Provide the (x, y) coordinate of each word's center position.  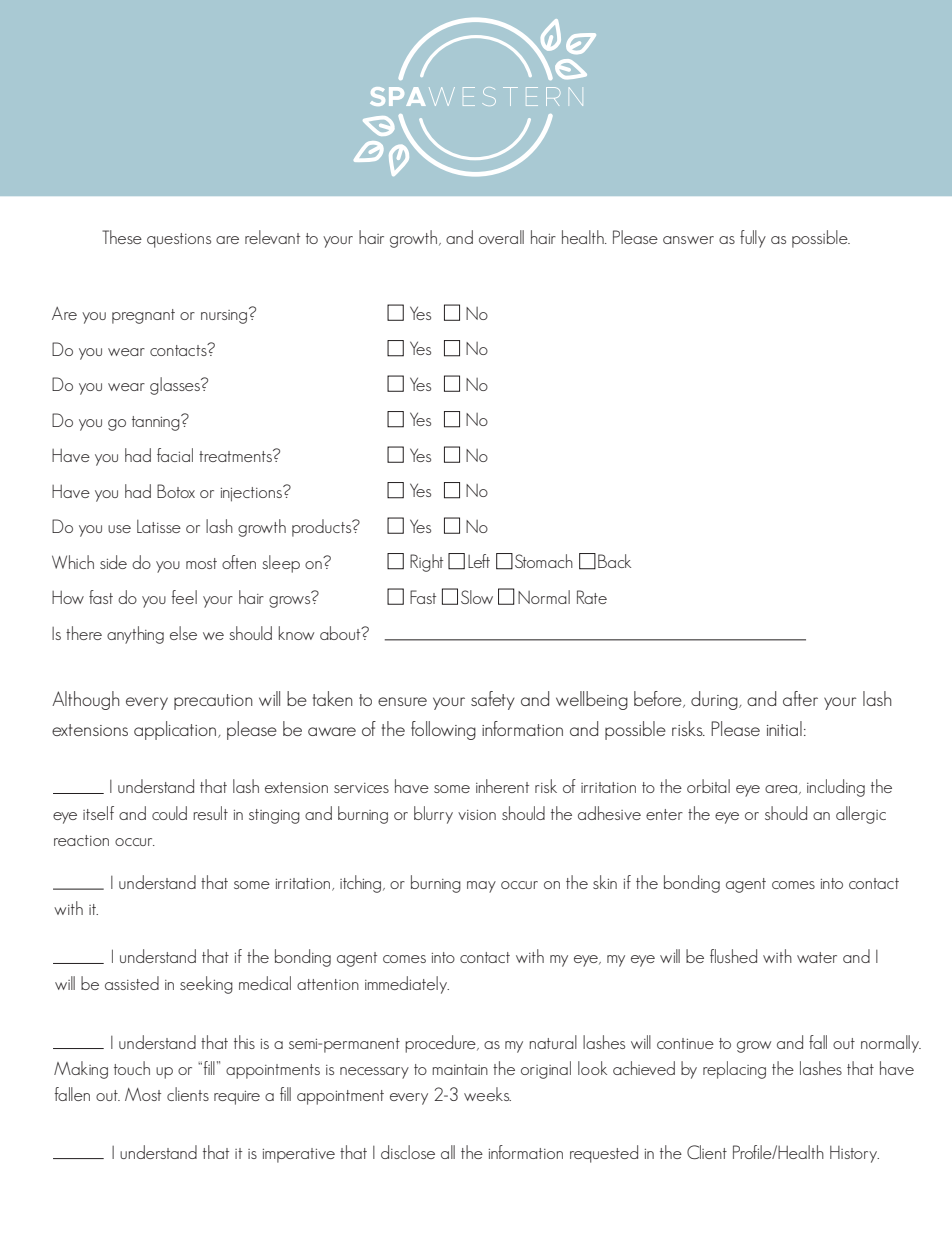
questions (179, 240)
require (237, 1098)
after (800, 698)
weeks (487, 1094)
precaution (213, 702)
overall (501, 237)
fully (753, 239)
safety (493, 700)
